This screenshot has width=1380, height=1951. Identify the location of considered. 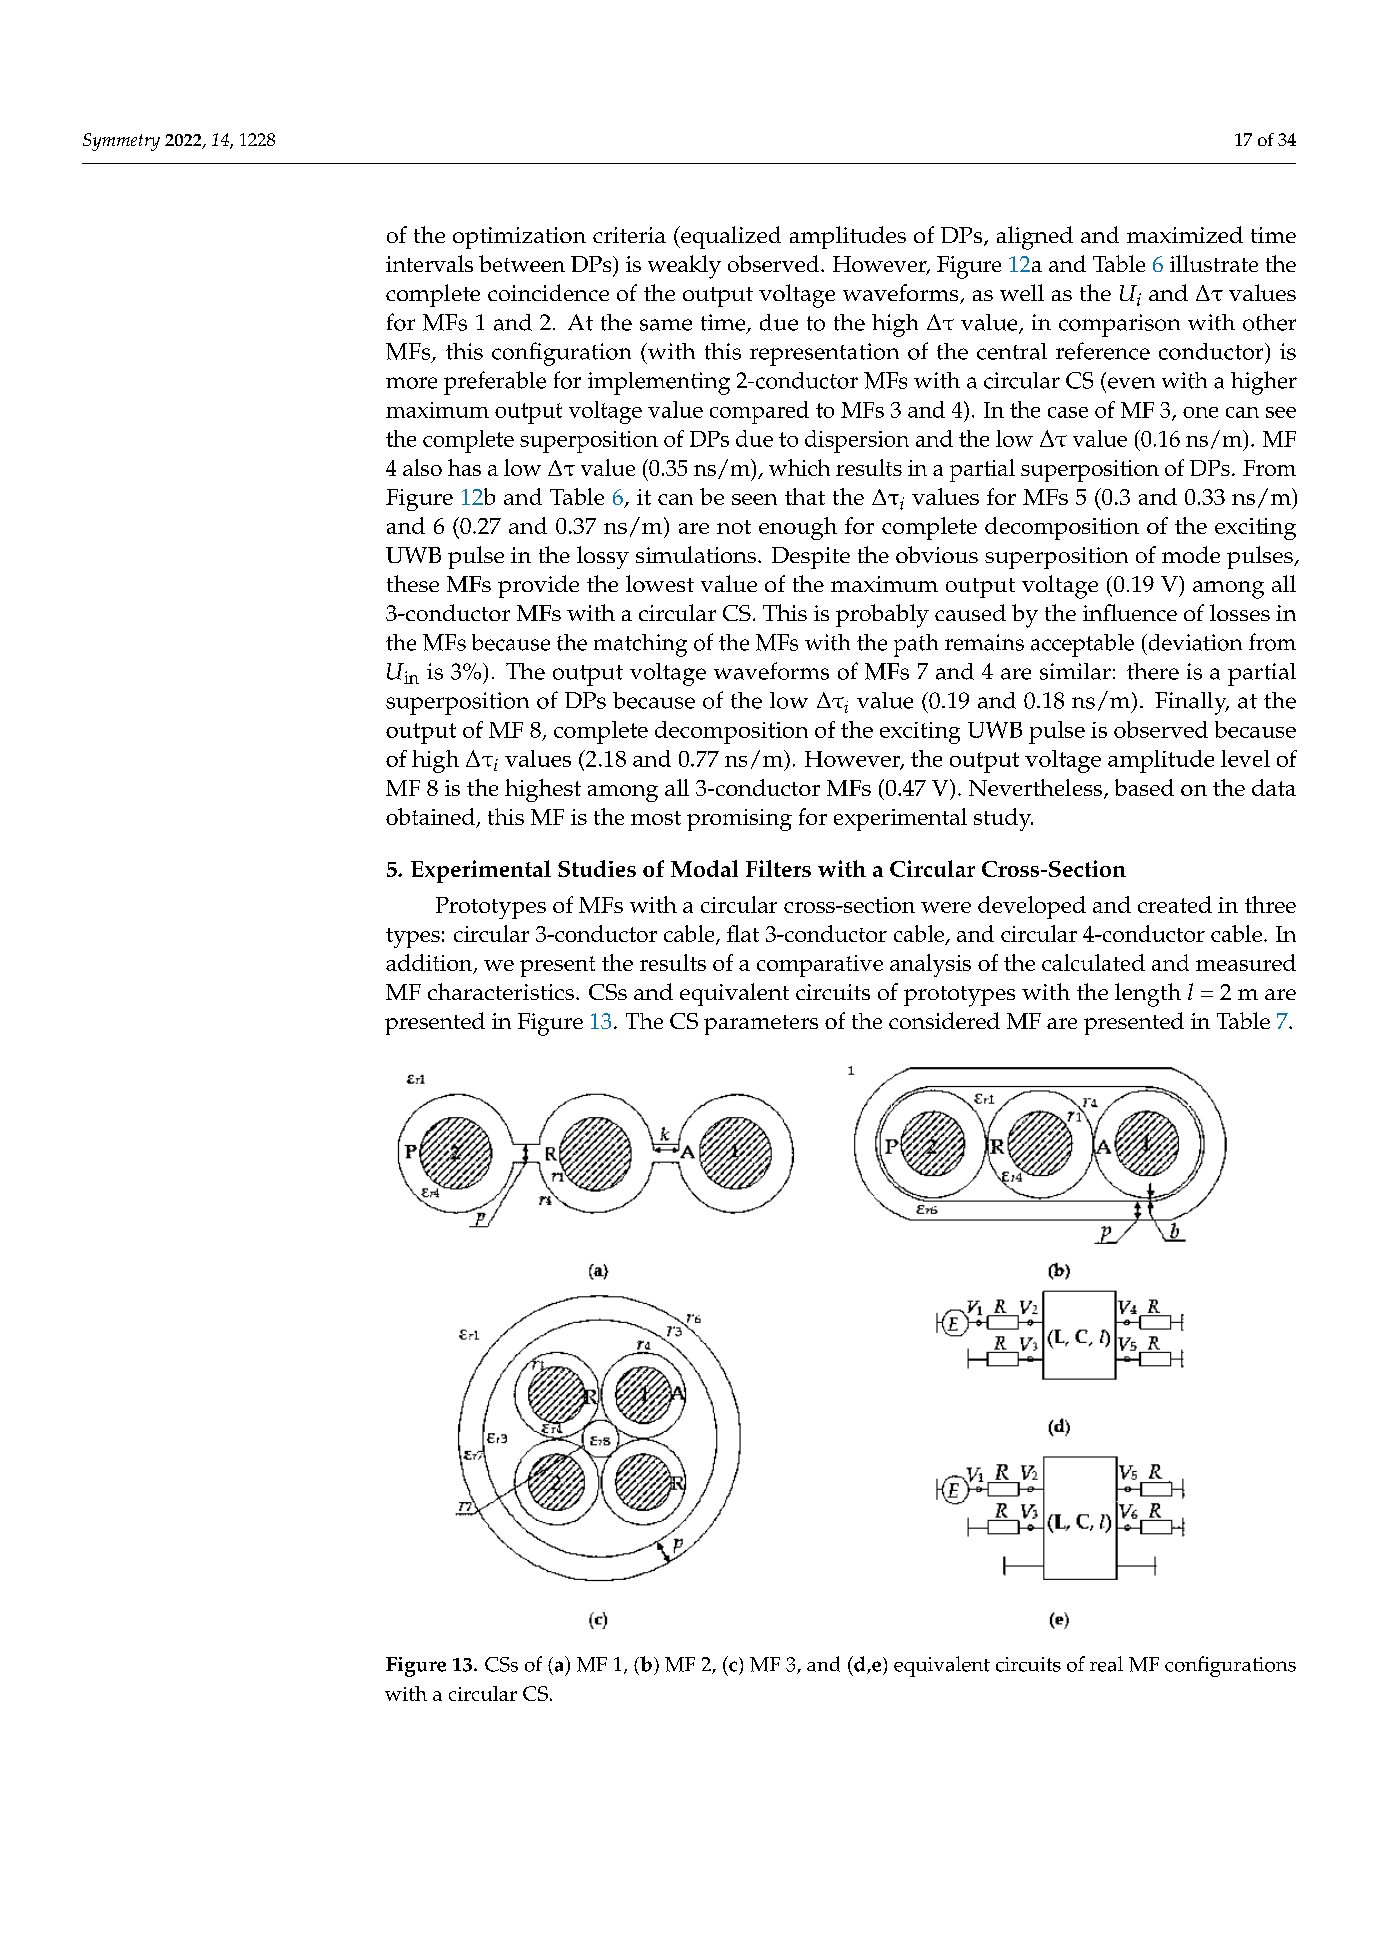
(944, 1020).
